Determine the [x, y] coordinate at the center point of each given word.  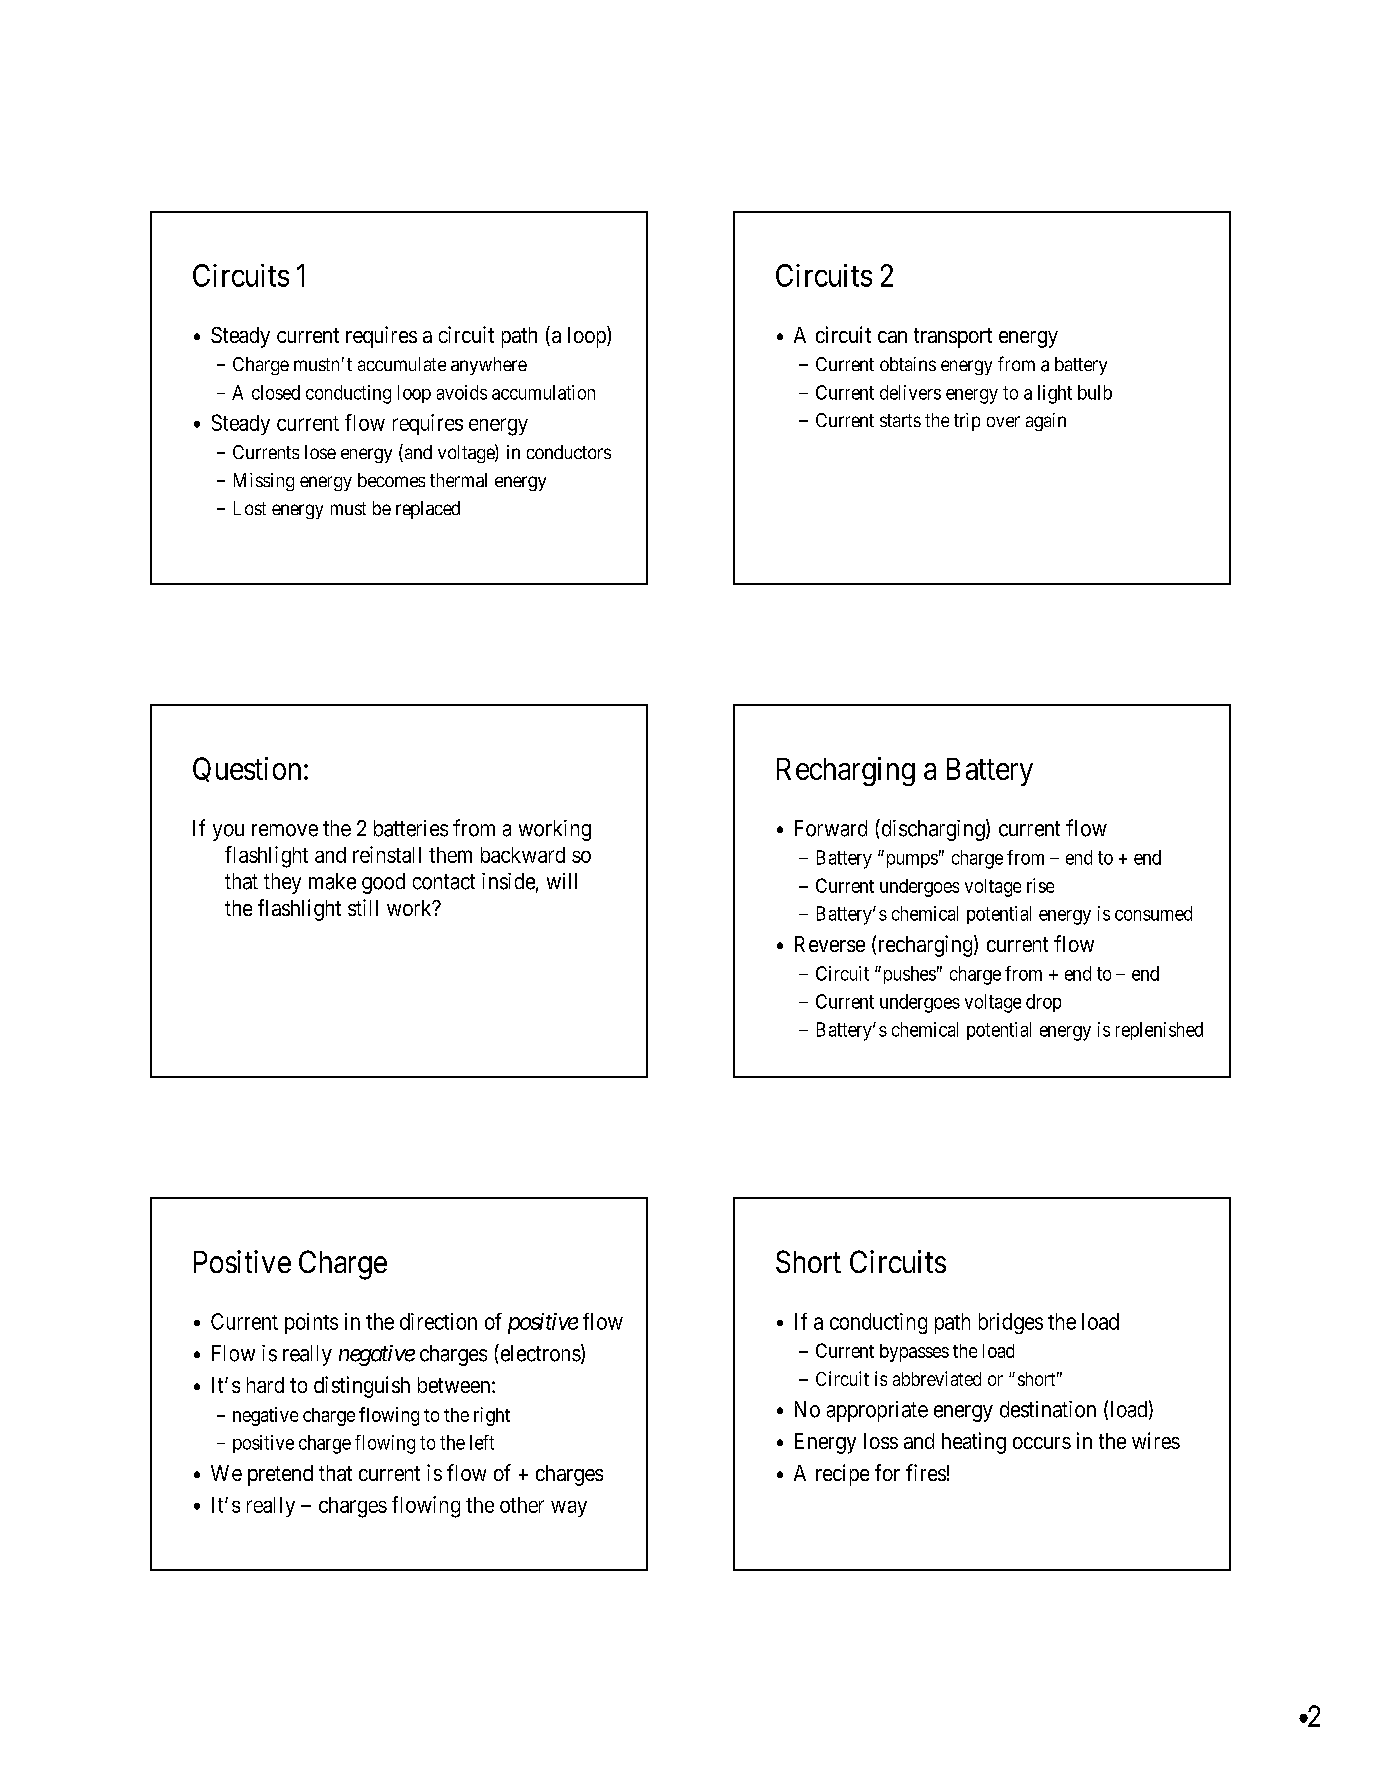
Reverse [830, 944]
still [363, 907]
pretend [280, 1475]
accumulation [543, 392]
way [569, 1509]
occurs [1042, 1443]
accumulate [402, 364]
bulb [1095, 392]
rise [1040, 885]
